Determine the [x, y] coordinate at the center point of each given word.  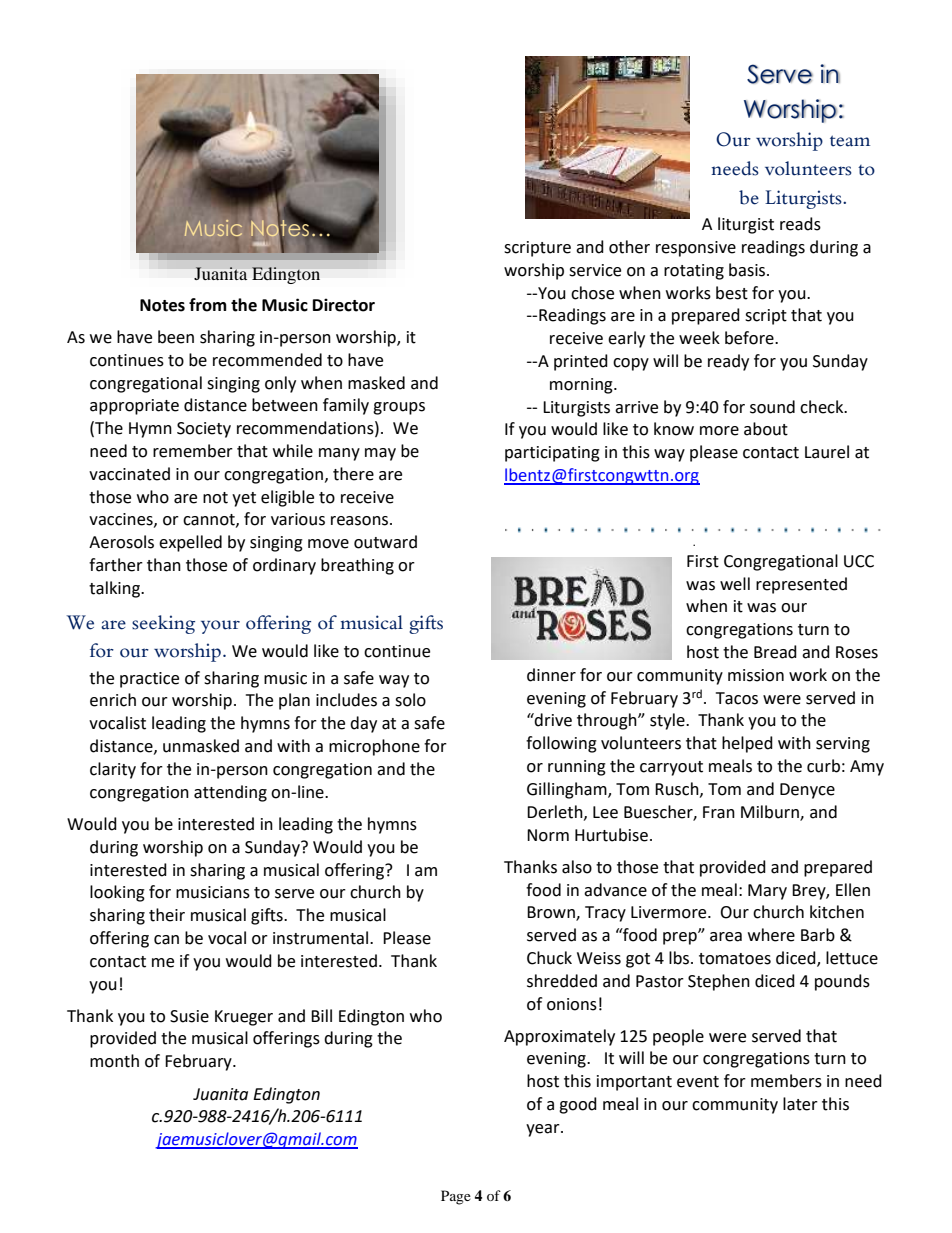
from [208, 305]
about [766, 429]
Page [456, 1197]
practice [149, 680]
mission [756, 675]
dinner [551, 675]
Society [204, 430]
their [167, 915]
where [771, 935]
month [114, 1061]
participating [552, 454]
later [800, 1104]
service [595, 270]
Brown [552, 913]
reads [800, 224]
